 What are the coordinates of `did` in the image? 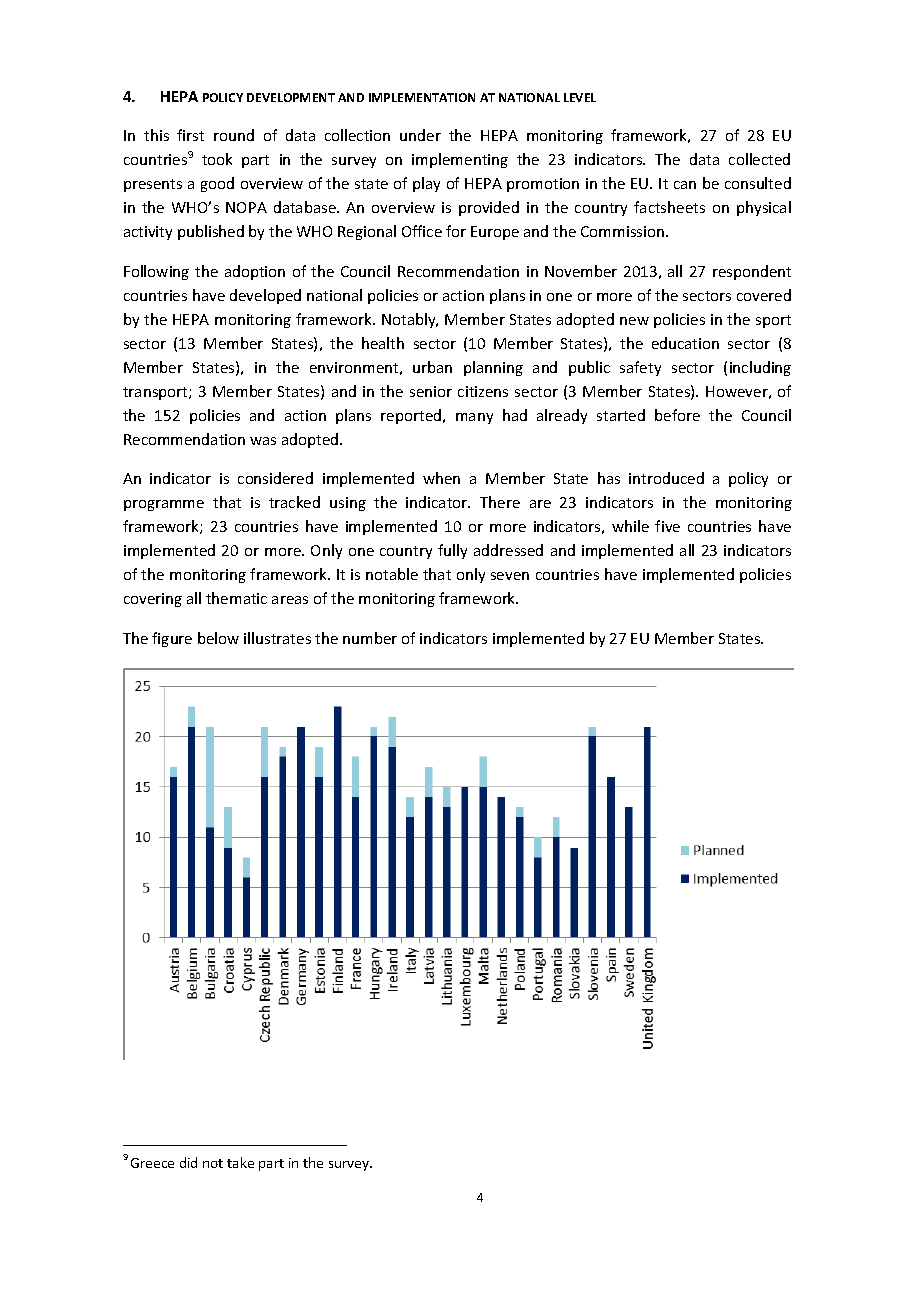 It's located at (188, 1162).
